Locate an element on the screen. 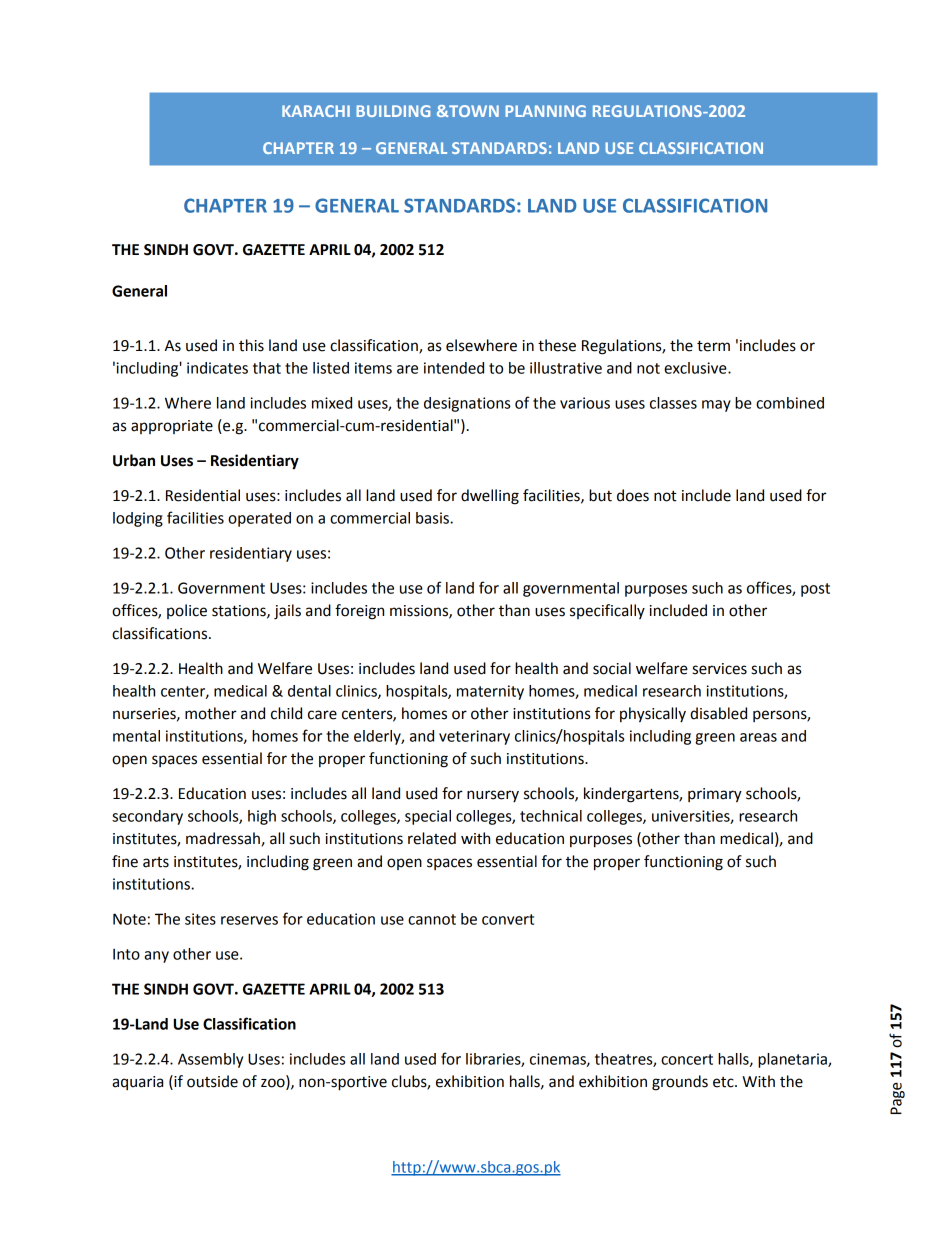  PLANNING is located at coordinates (545, 111).
